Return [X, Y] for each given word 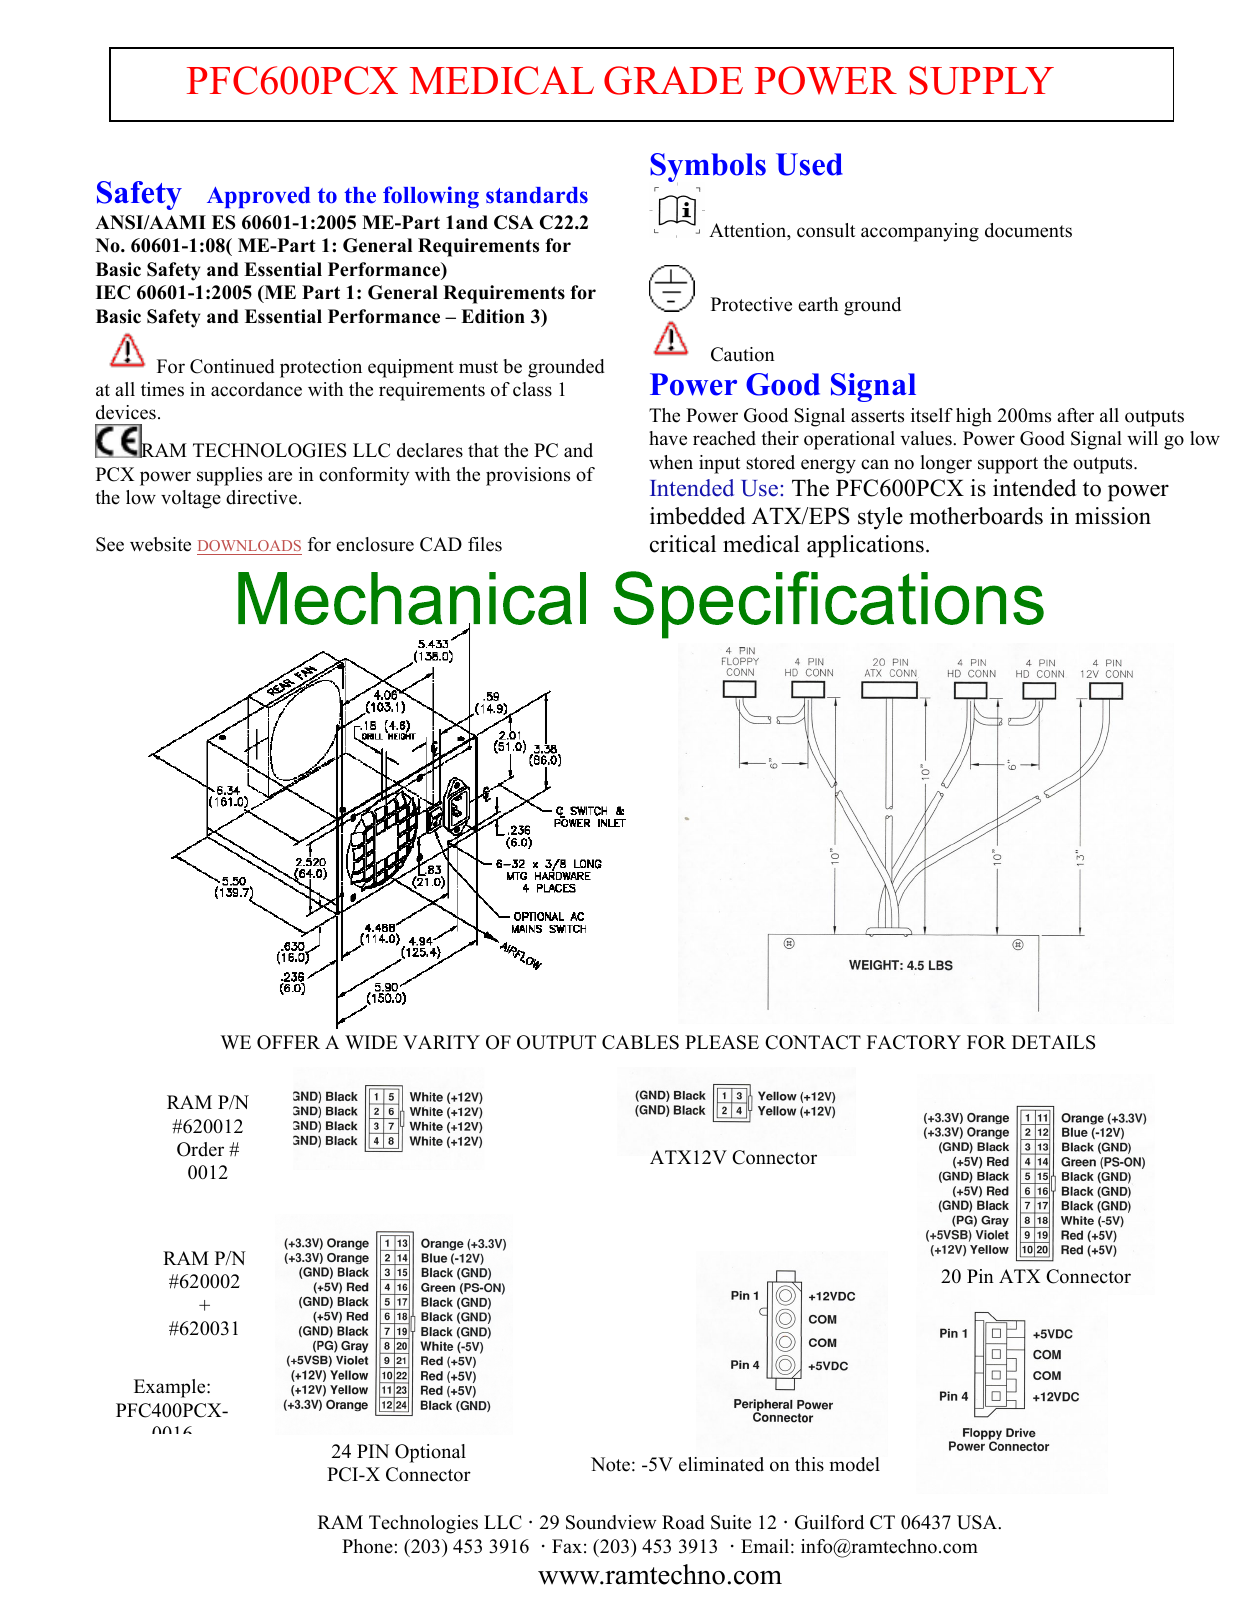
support [1008, 465]
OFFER [288, 1042]
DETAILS [1053, 1042]
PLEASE [722, 1042]
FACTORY [914, 1042]
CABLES [640, 1042]
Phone [367, 1546]
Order [200, 1149]
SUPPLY [981, 80]
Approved [258, 197]
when [671, 462]
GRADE [673, 80]
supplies [229, 476]
